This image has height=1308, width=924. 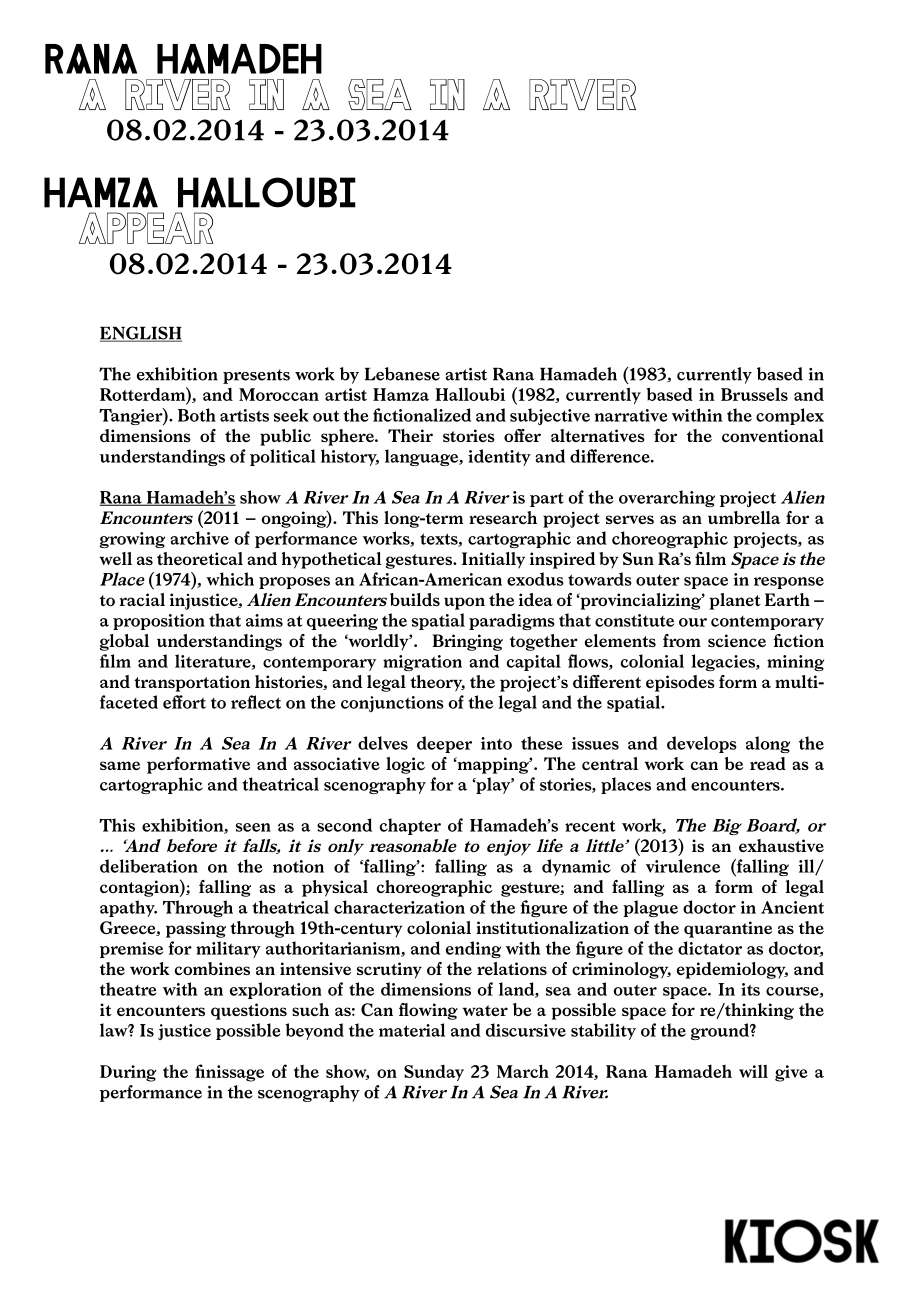 What do you see at coordinates (781, 845) in the image?
I see `exhaustive` at bounding box center [781, 845].
